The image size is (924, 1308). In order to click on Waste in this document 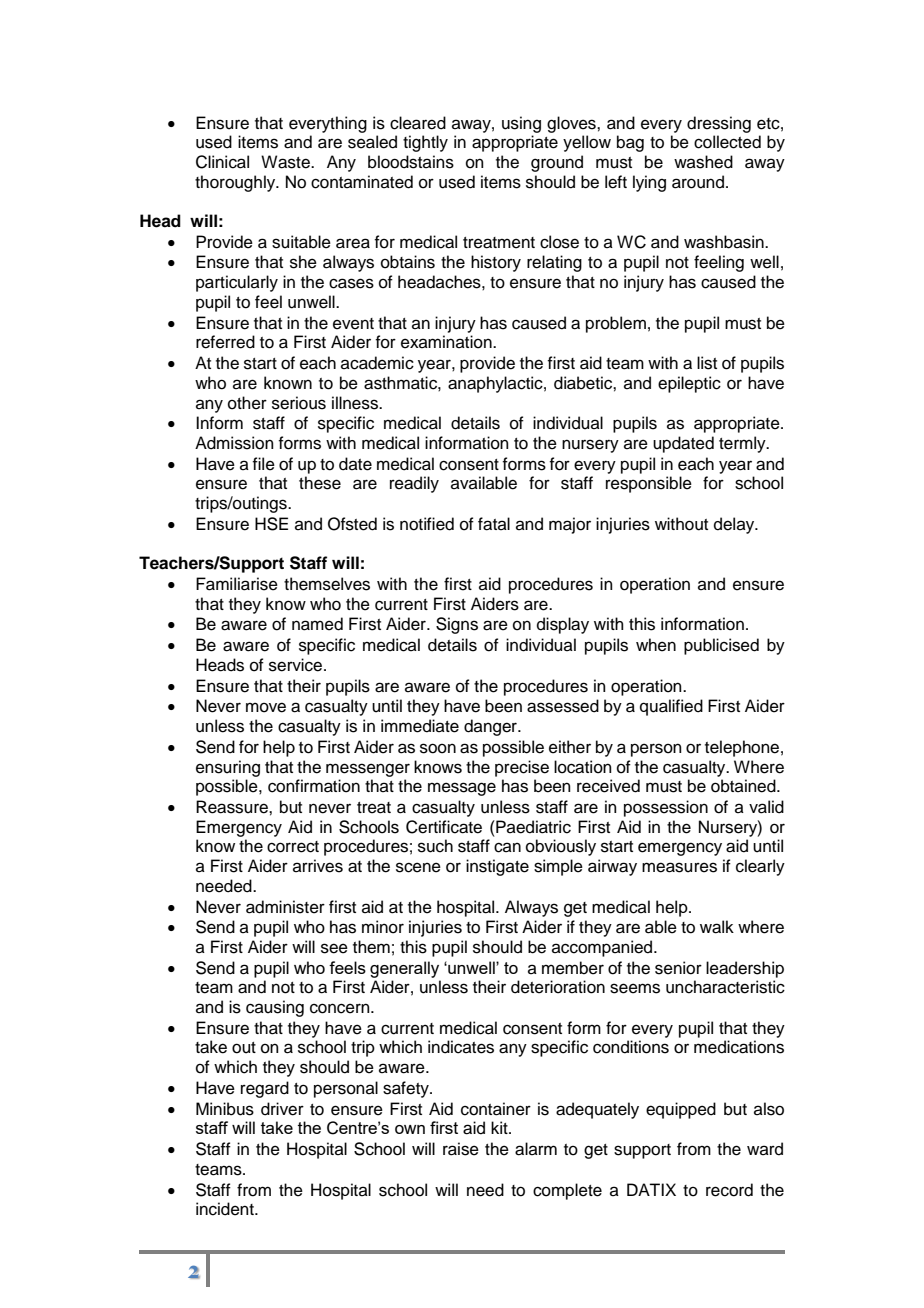, I will do `click(286, 162)`.
